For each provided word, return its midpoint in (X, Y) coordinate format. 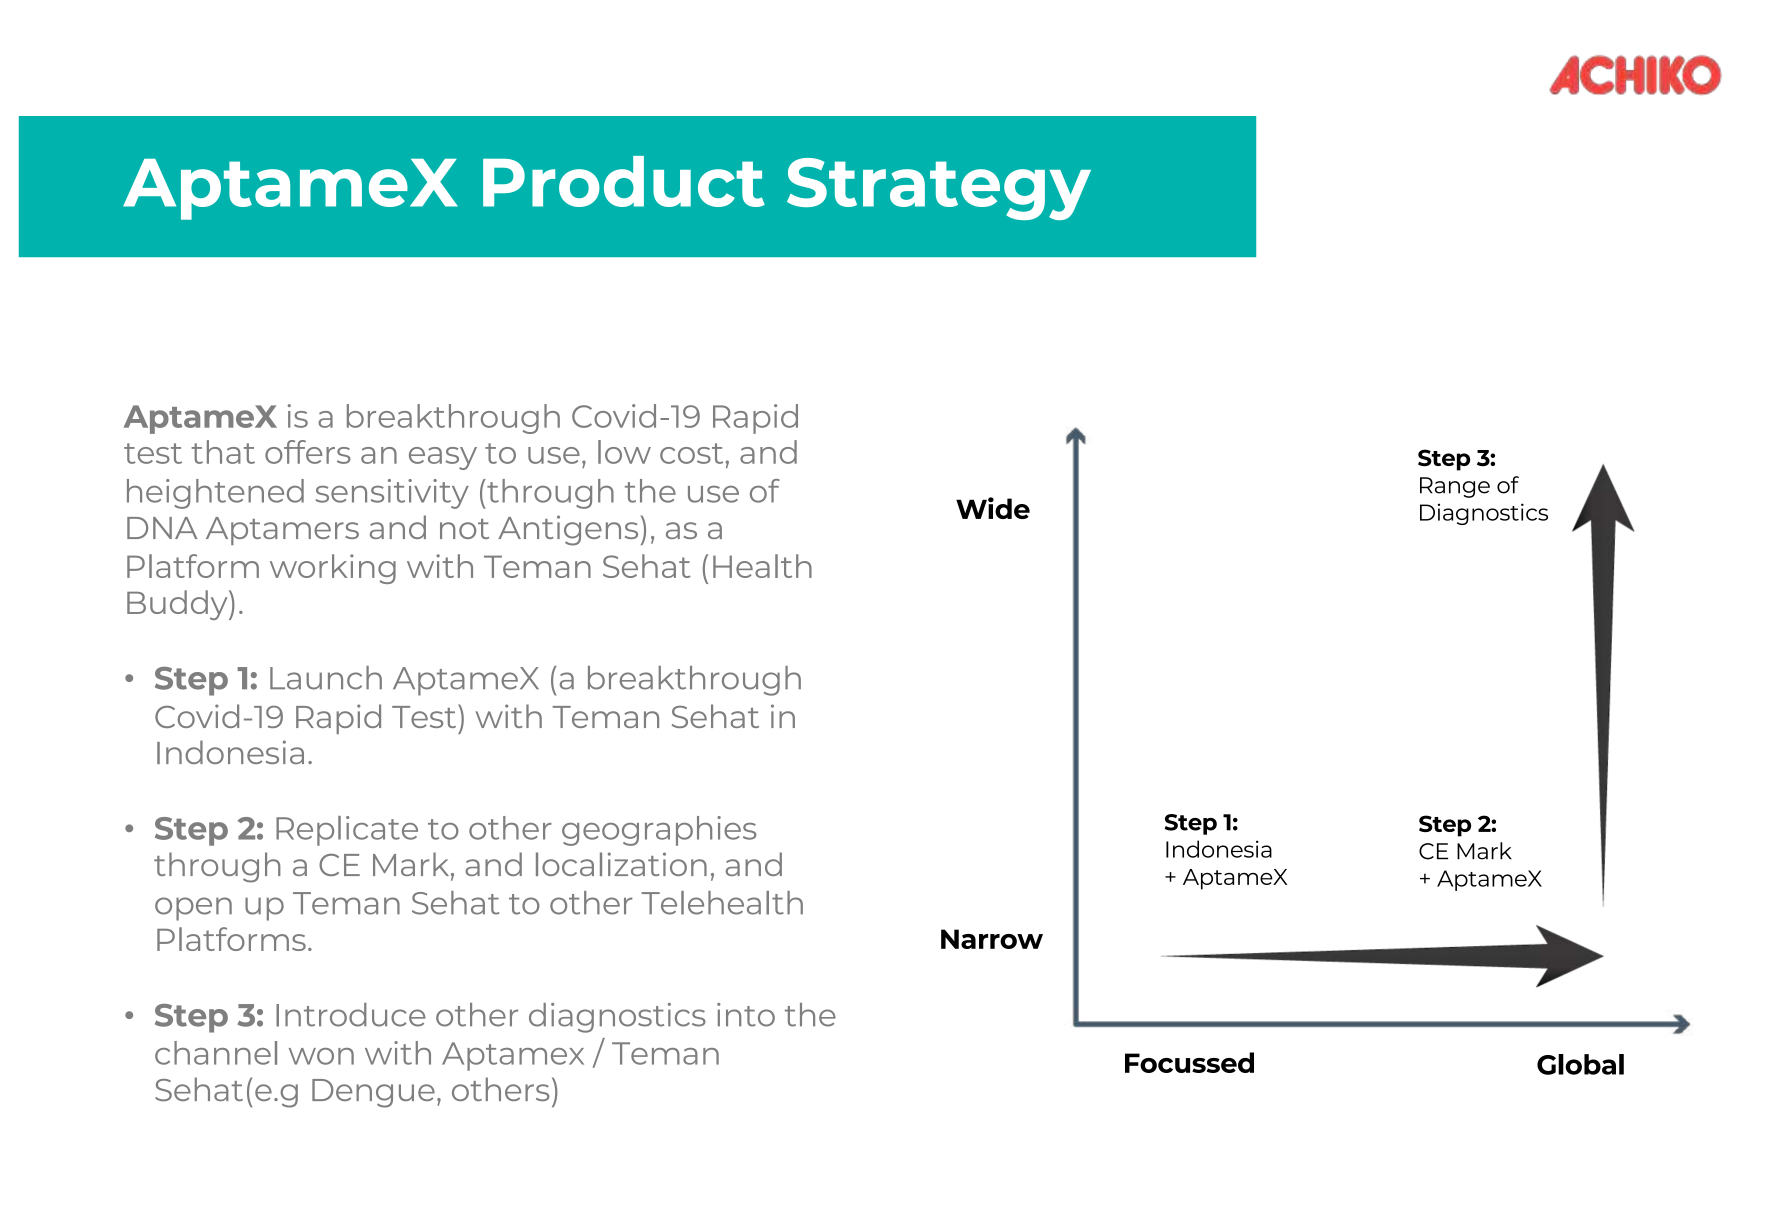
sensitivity (392, 494)
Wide (993, 508)
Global (1580, 1064)
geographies (659, 831)
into (746, 1015)
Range (1455, 487)
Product (624, 181)
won (321, 1056)
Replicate (347, 831)
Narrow (992, 939)
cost (691, 453)
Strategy (939, 189)
